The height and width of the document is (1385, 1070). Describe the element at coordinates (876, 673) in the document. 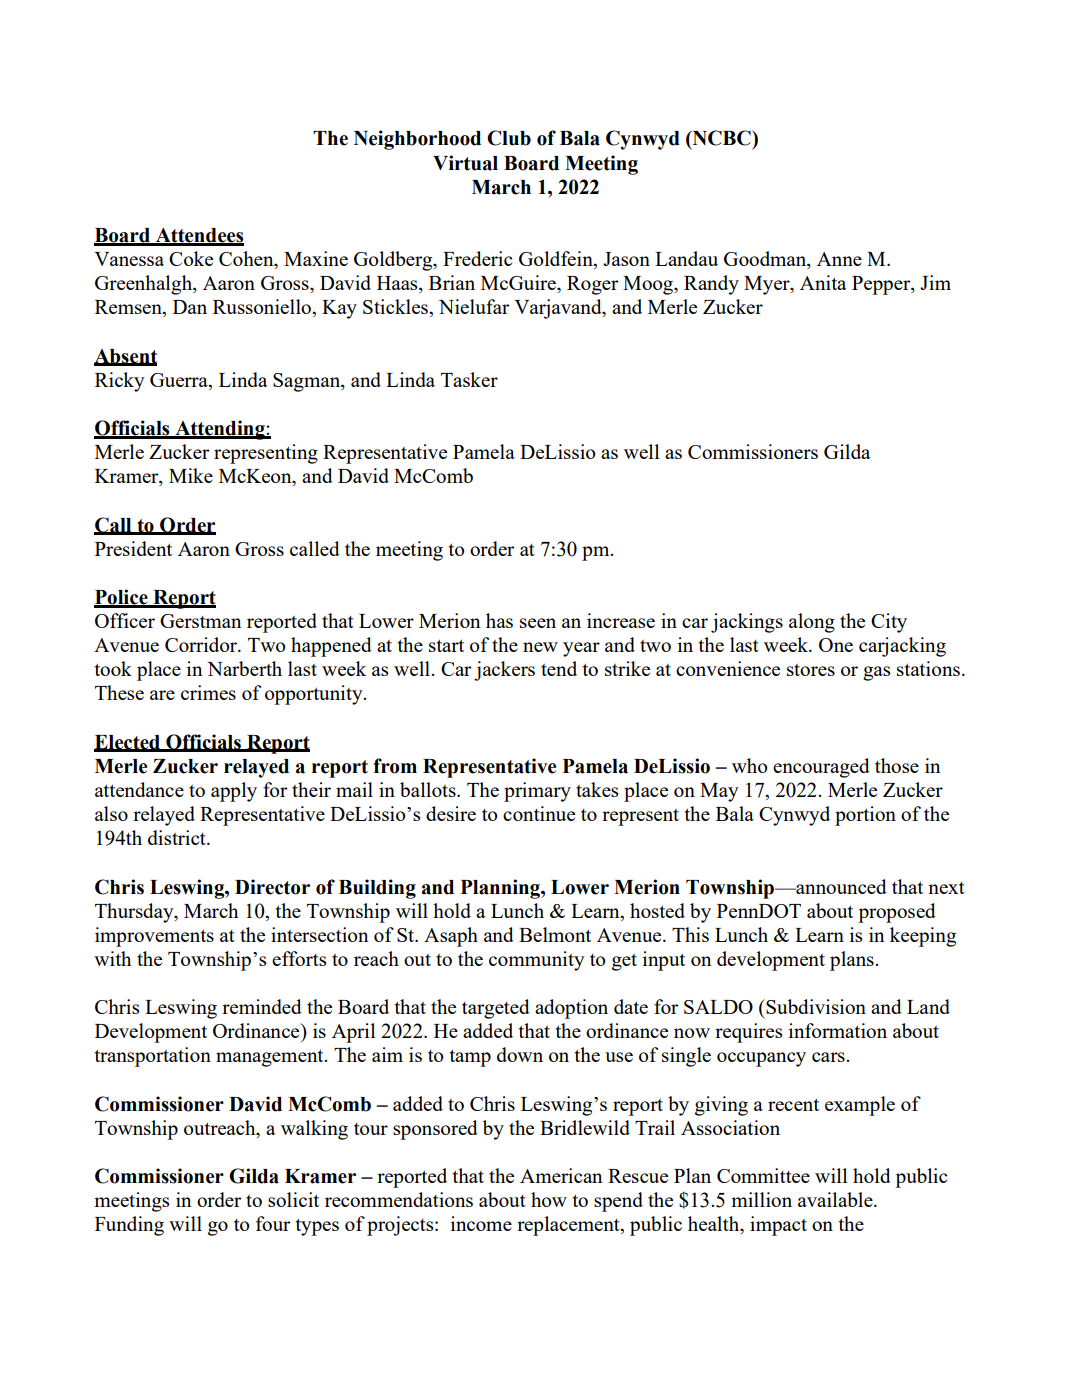

I see `gas` at that location.
